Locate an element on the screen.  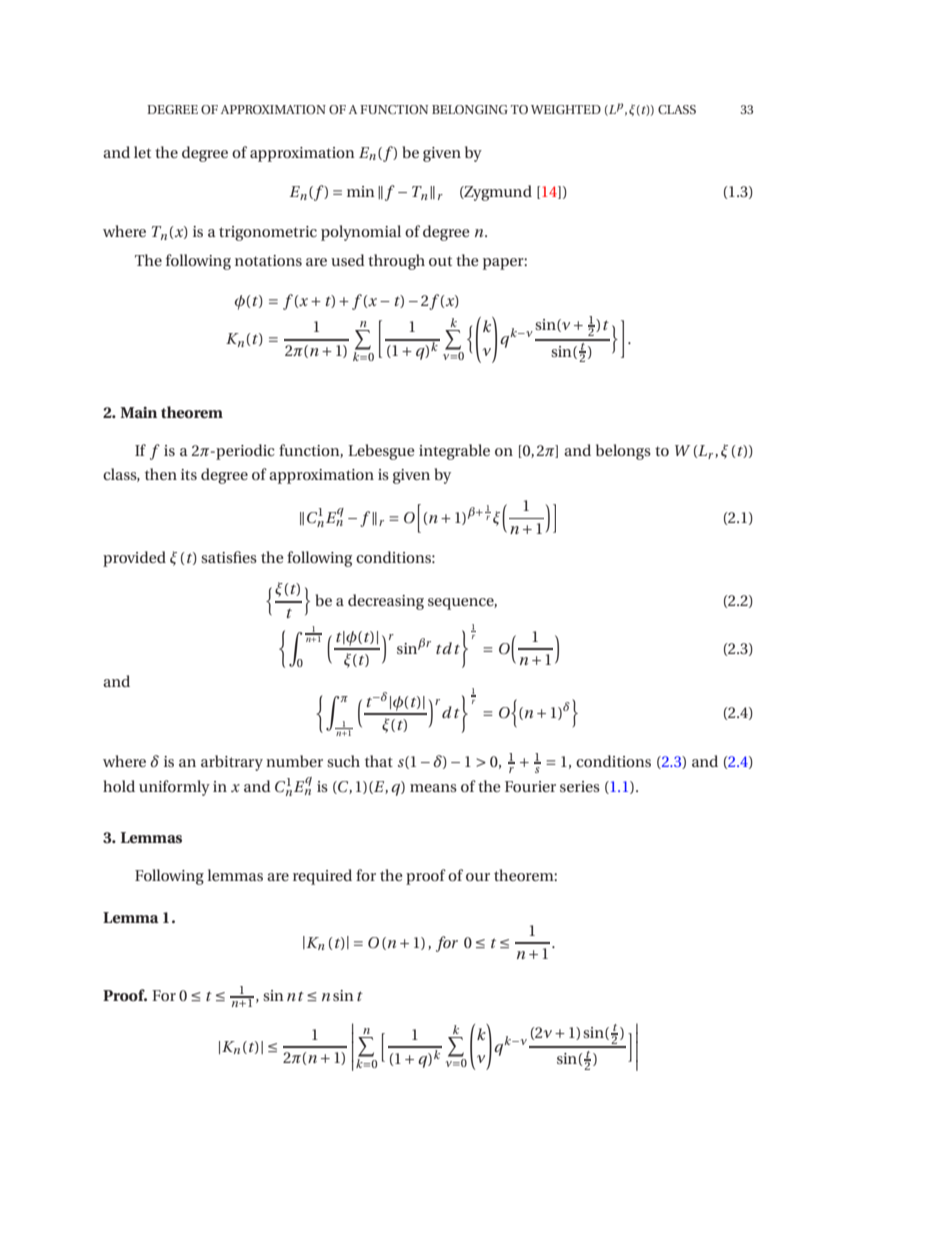
WEIGHTED is located at coordinates (566, 109).
